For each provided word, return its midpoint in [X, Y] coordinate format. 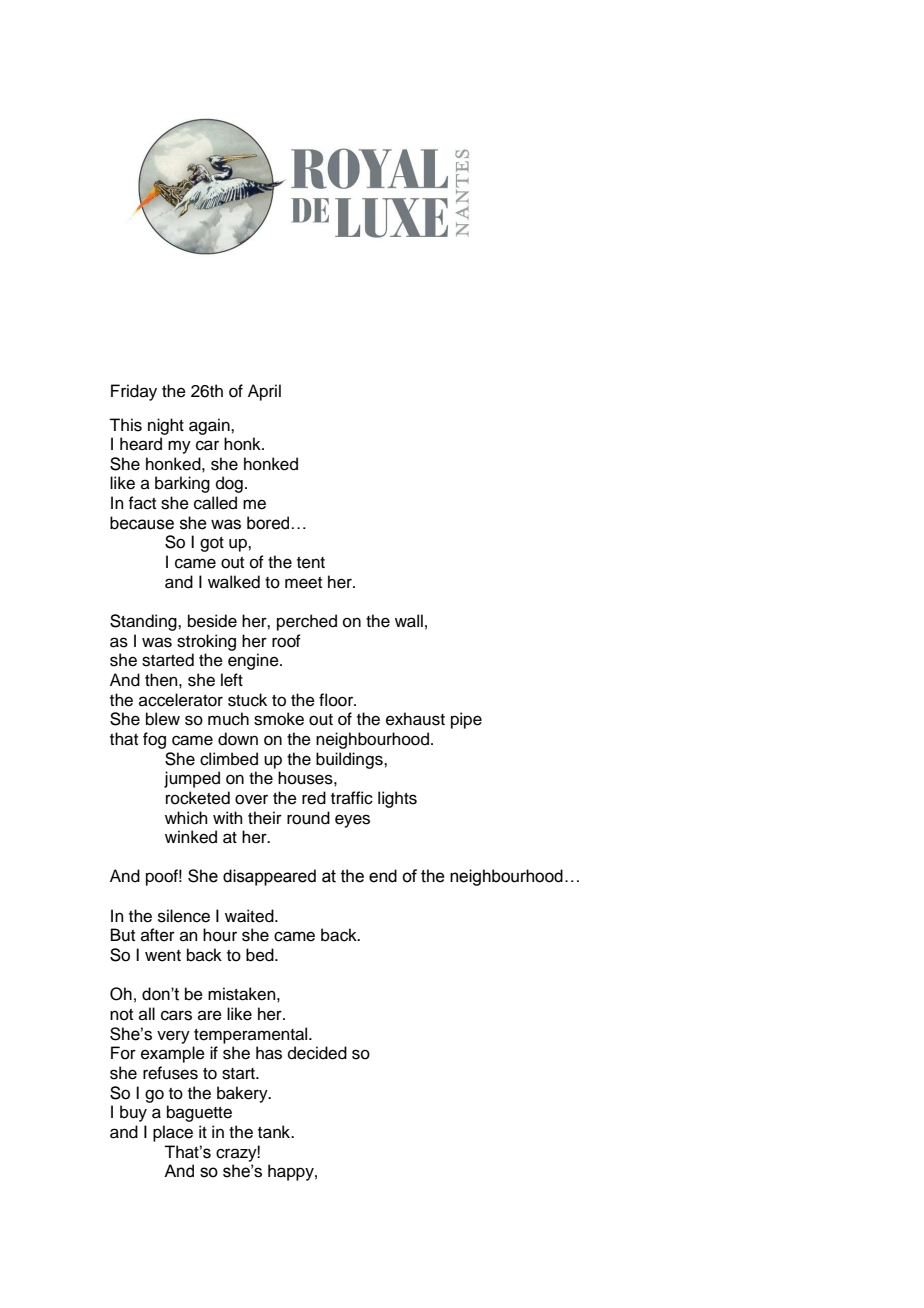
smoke [279, 719]
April [264, 392]
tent [311, 563]
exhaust [415, 719]
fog [154, 740]
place [173, 1133]
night [166, 426]
